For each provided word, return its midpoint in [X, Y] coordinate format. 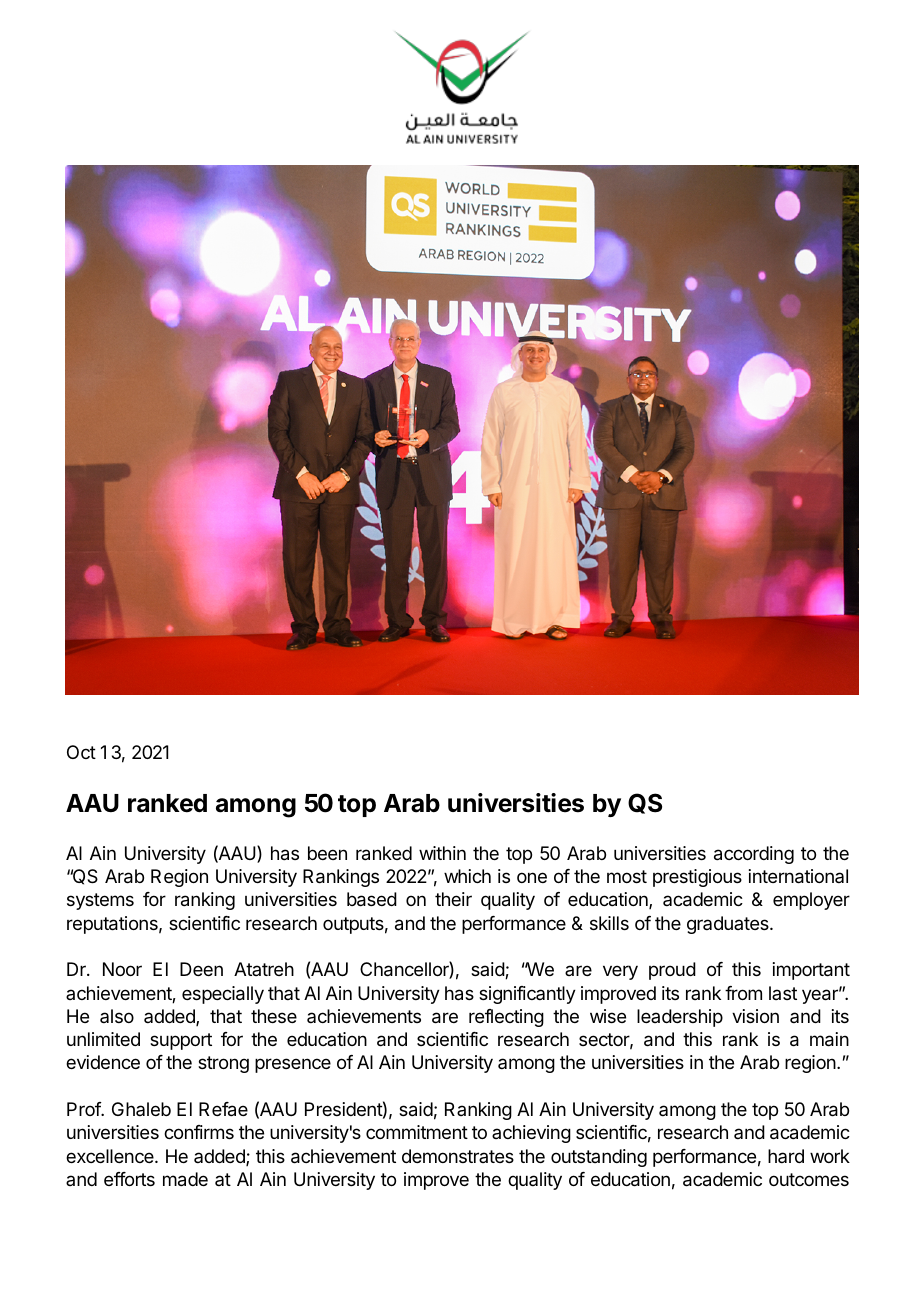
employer [811, 901]
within [442, 853]
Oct [81, 752]
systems [100, 901]
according [754, 855]
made [185, 1179]
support [181, 1041]
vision [755, 1016]
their [453, 899]
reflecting [506, 1018]
